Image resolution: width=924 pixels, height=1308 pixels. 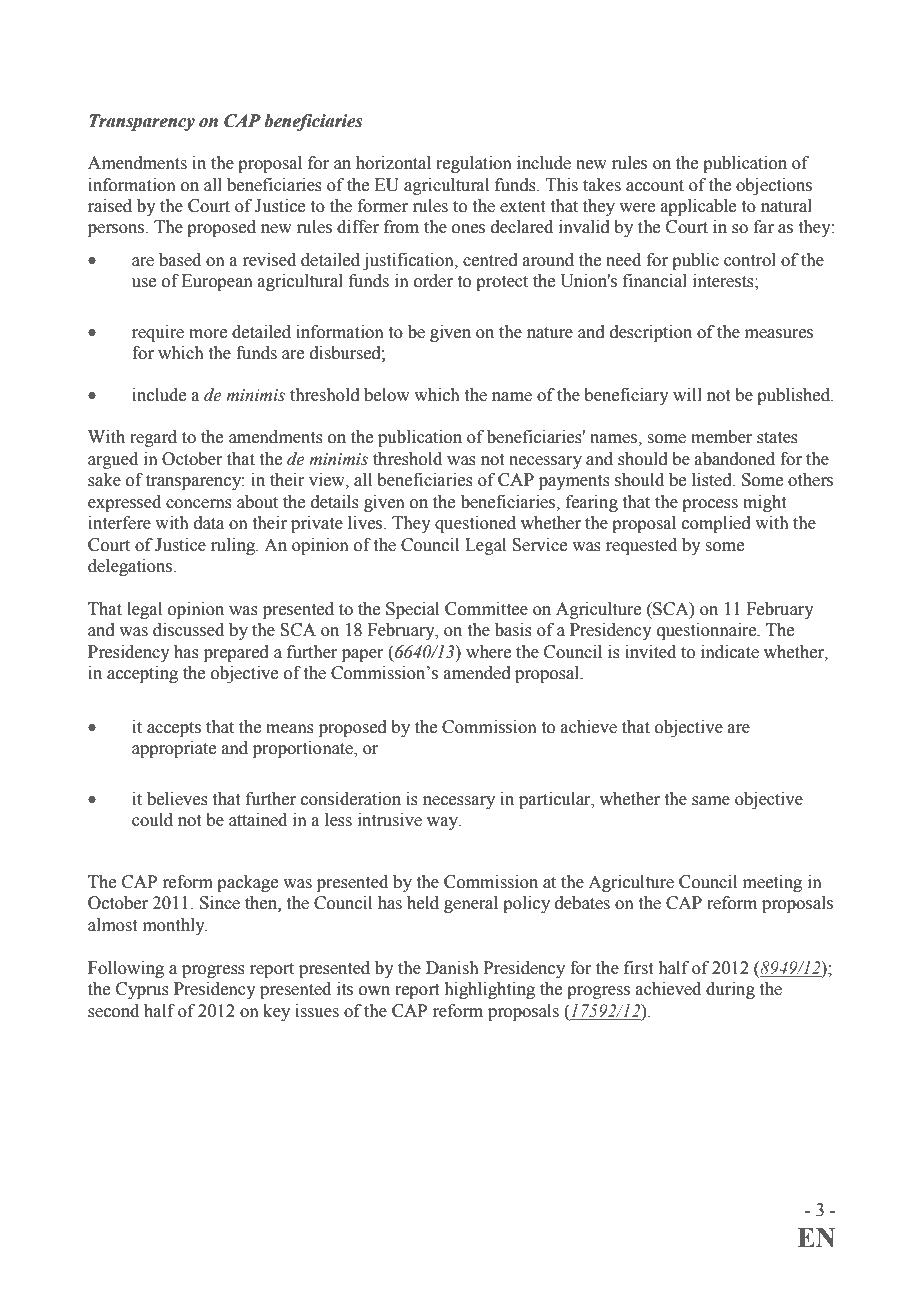 What do you see at coordinates (474, 164) in the document?
I see `regulation` at bounding box center [474, 164].
